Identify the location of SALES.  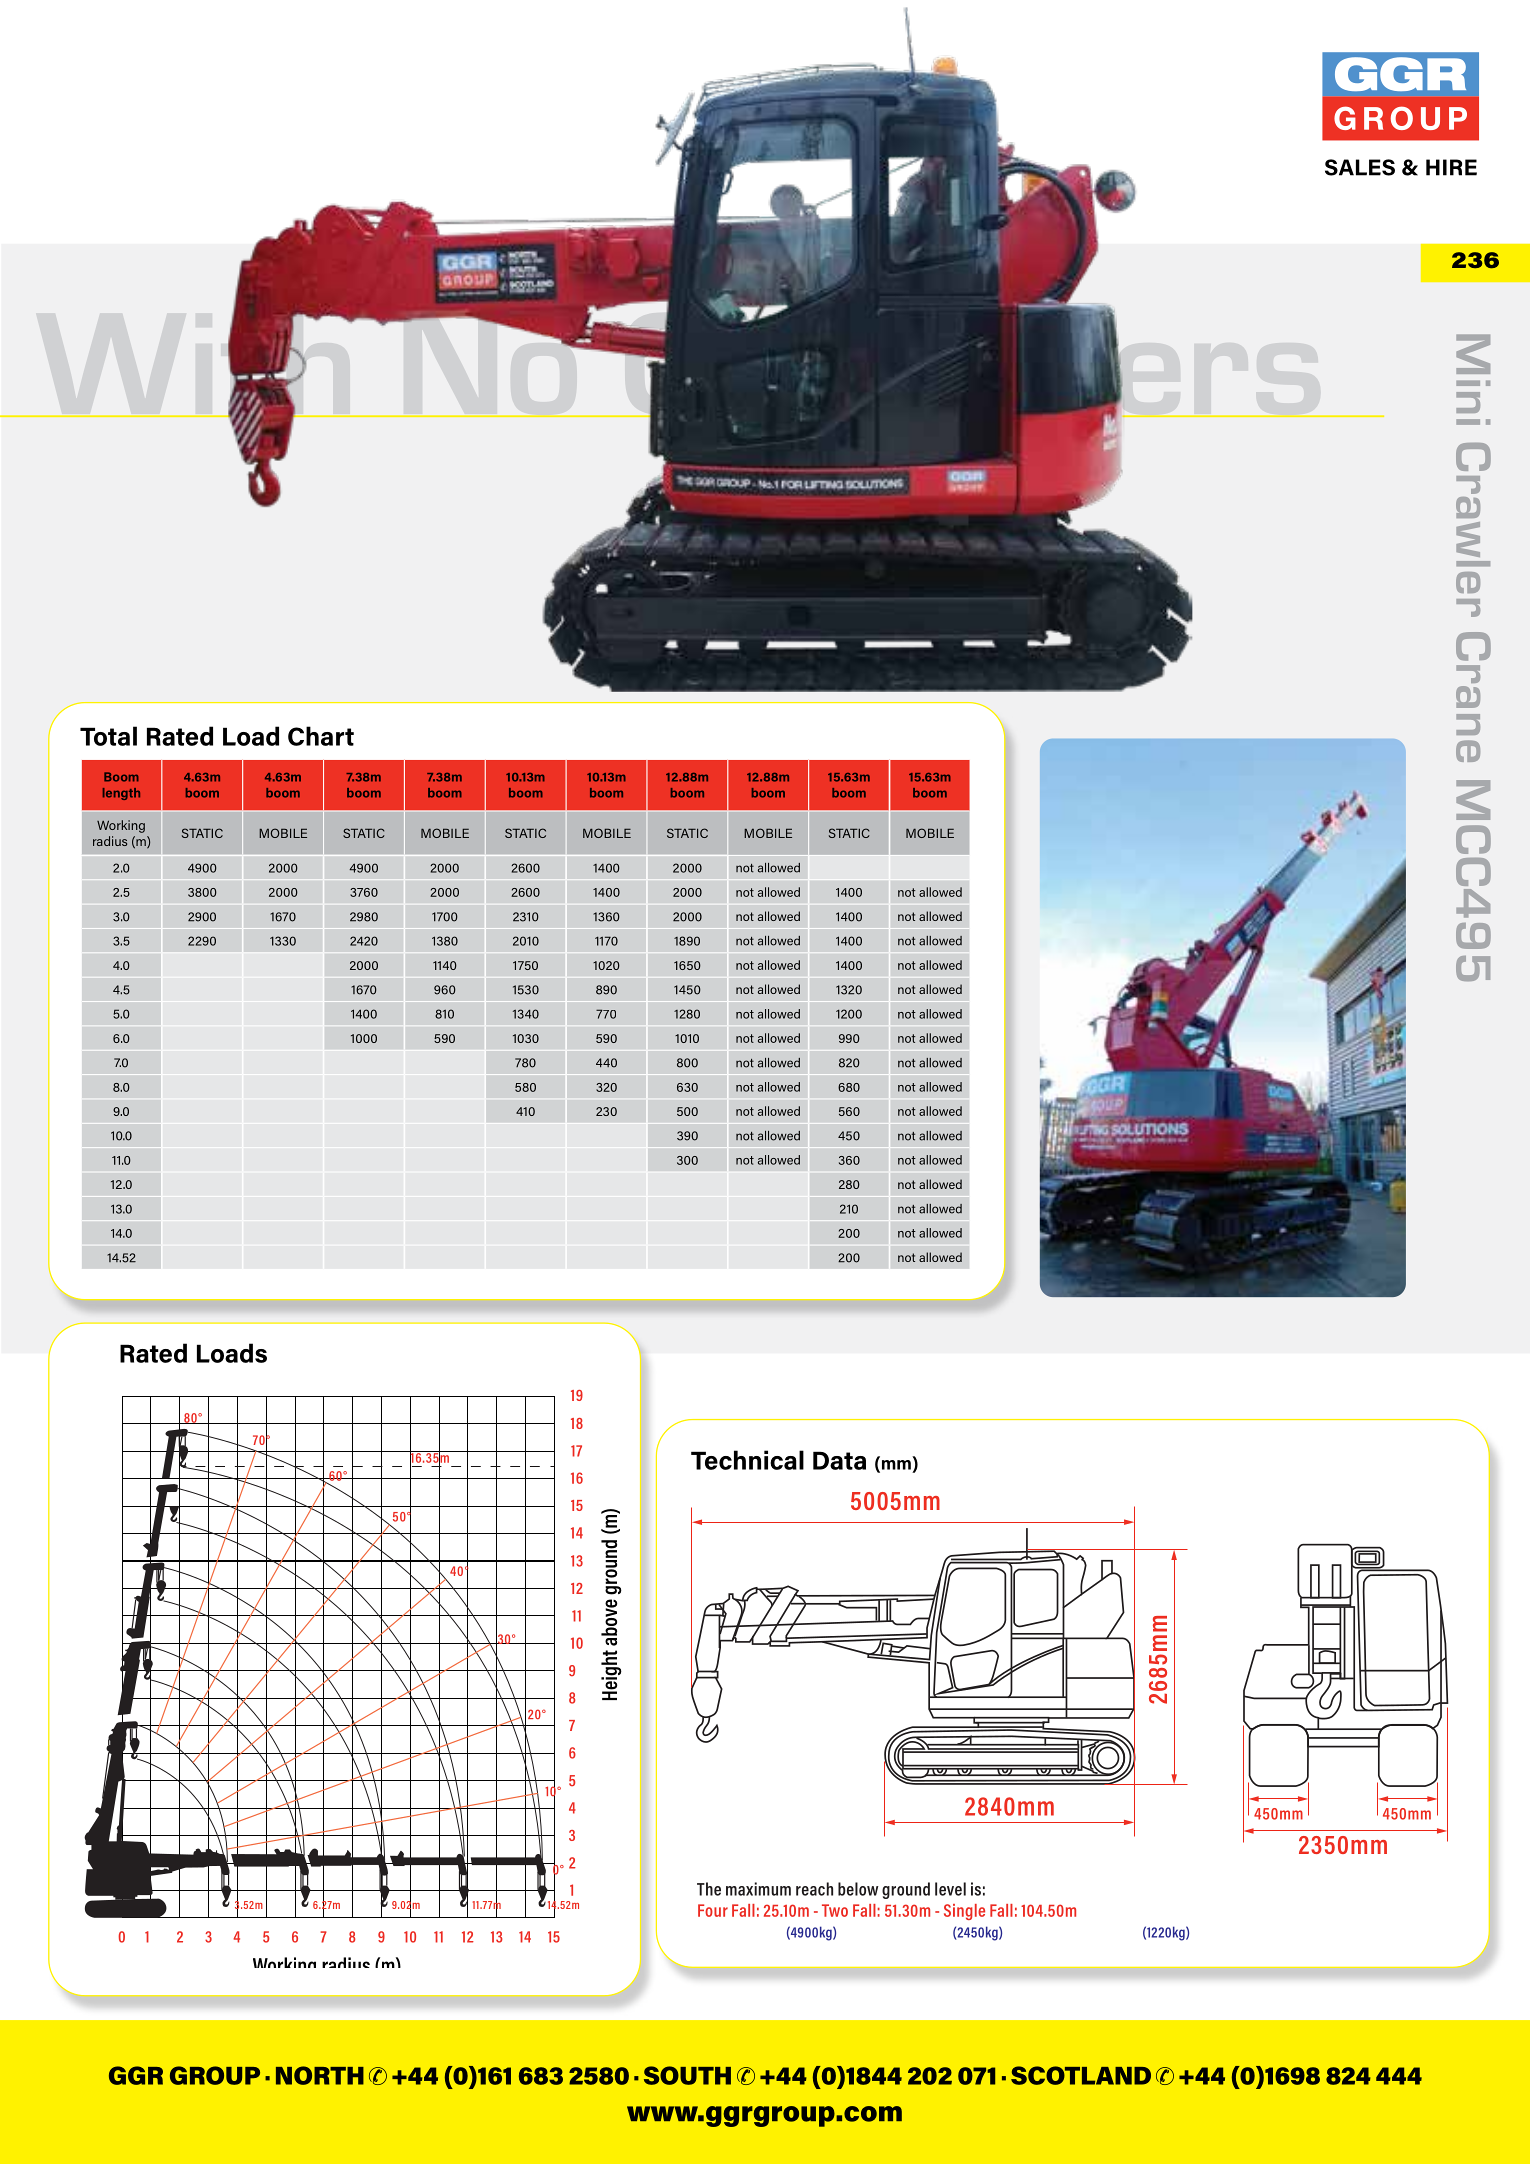
(1360, 167).
